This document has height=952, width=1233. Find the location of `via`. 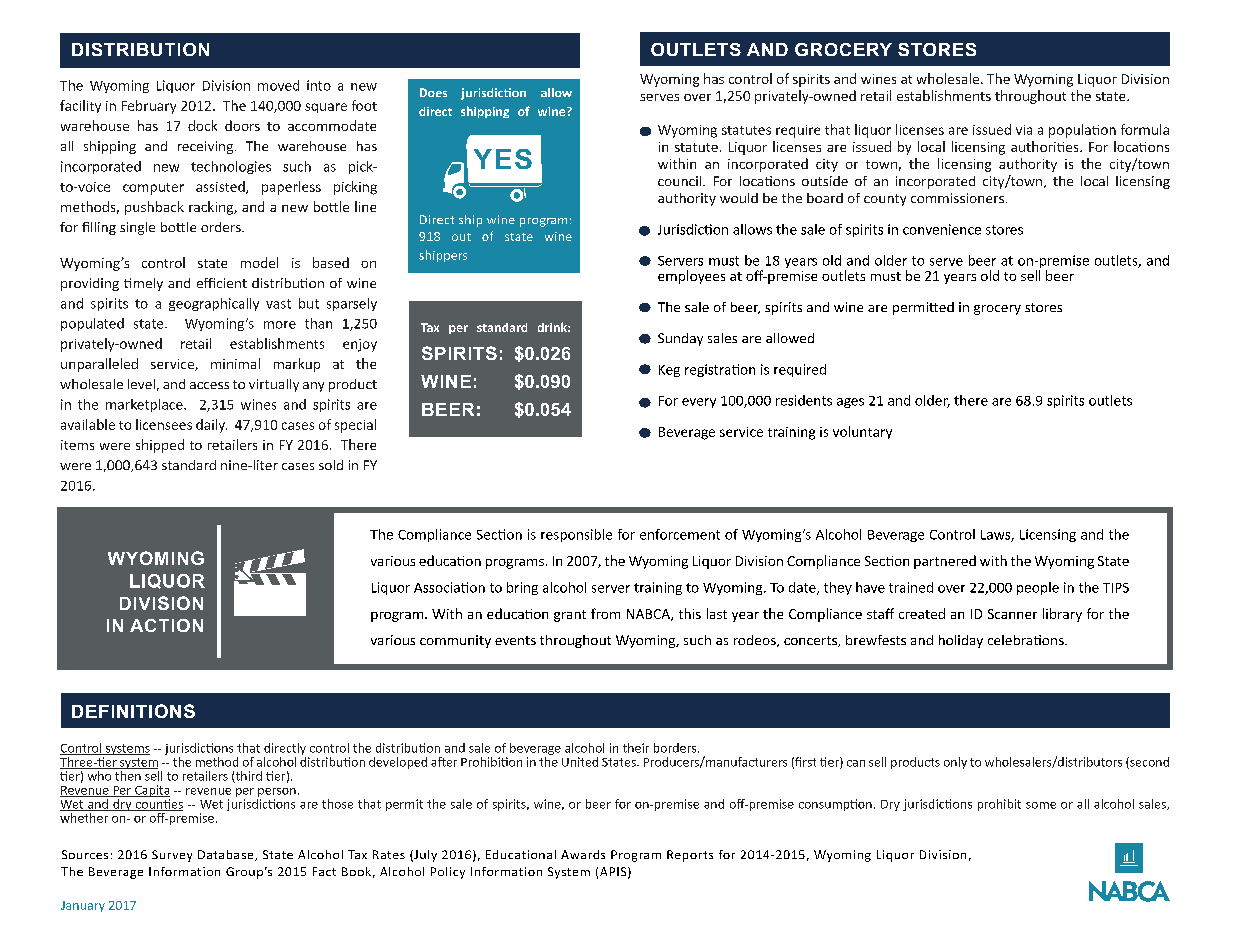

via is located at coordinates (1024, 130).
